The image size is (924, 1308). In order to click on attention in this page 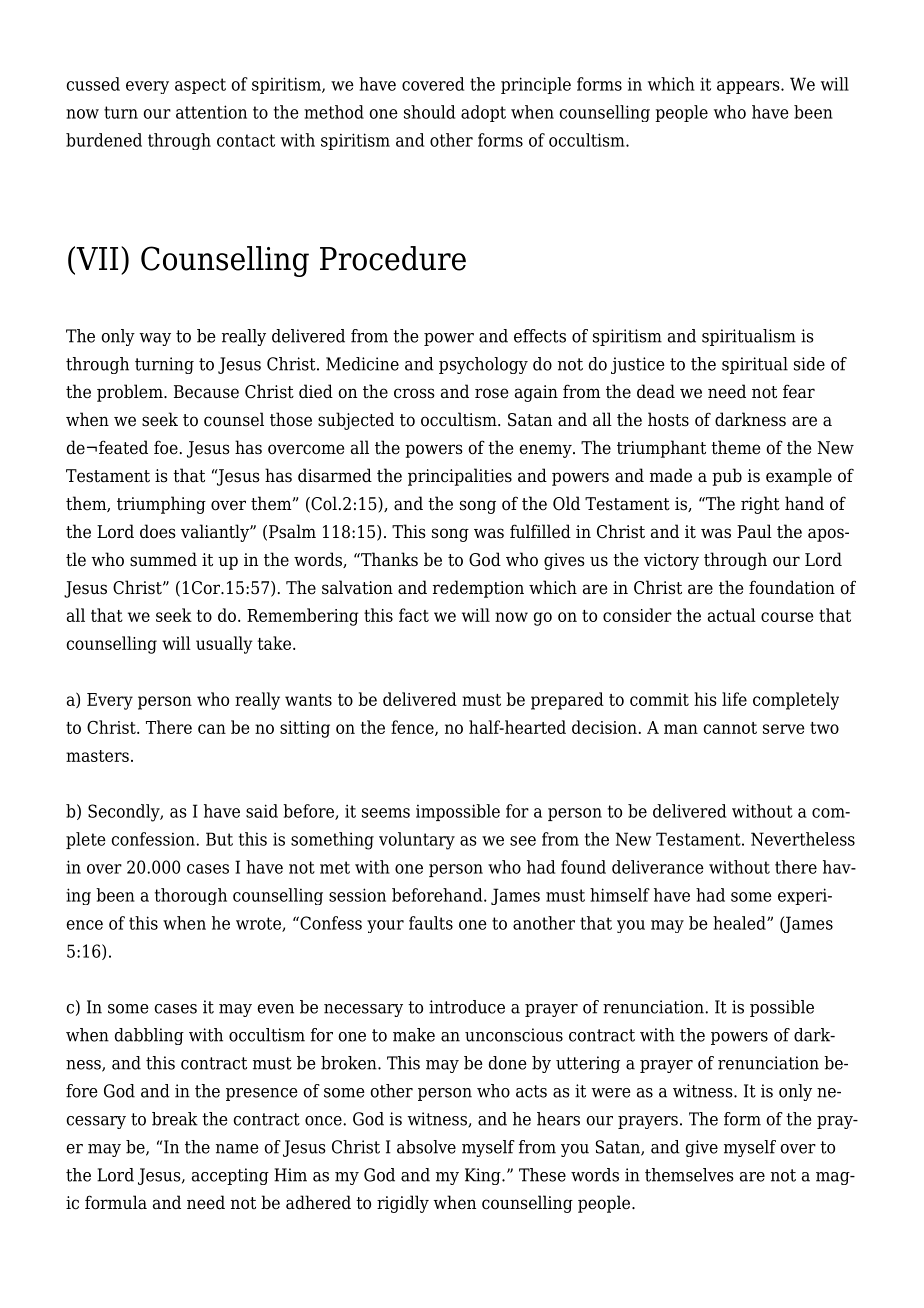, I will do `click(211, 112)`.
